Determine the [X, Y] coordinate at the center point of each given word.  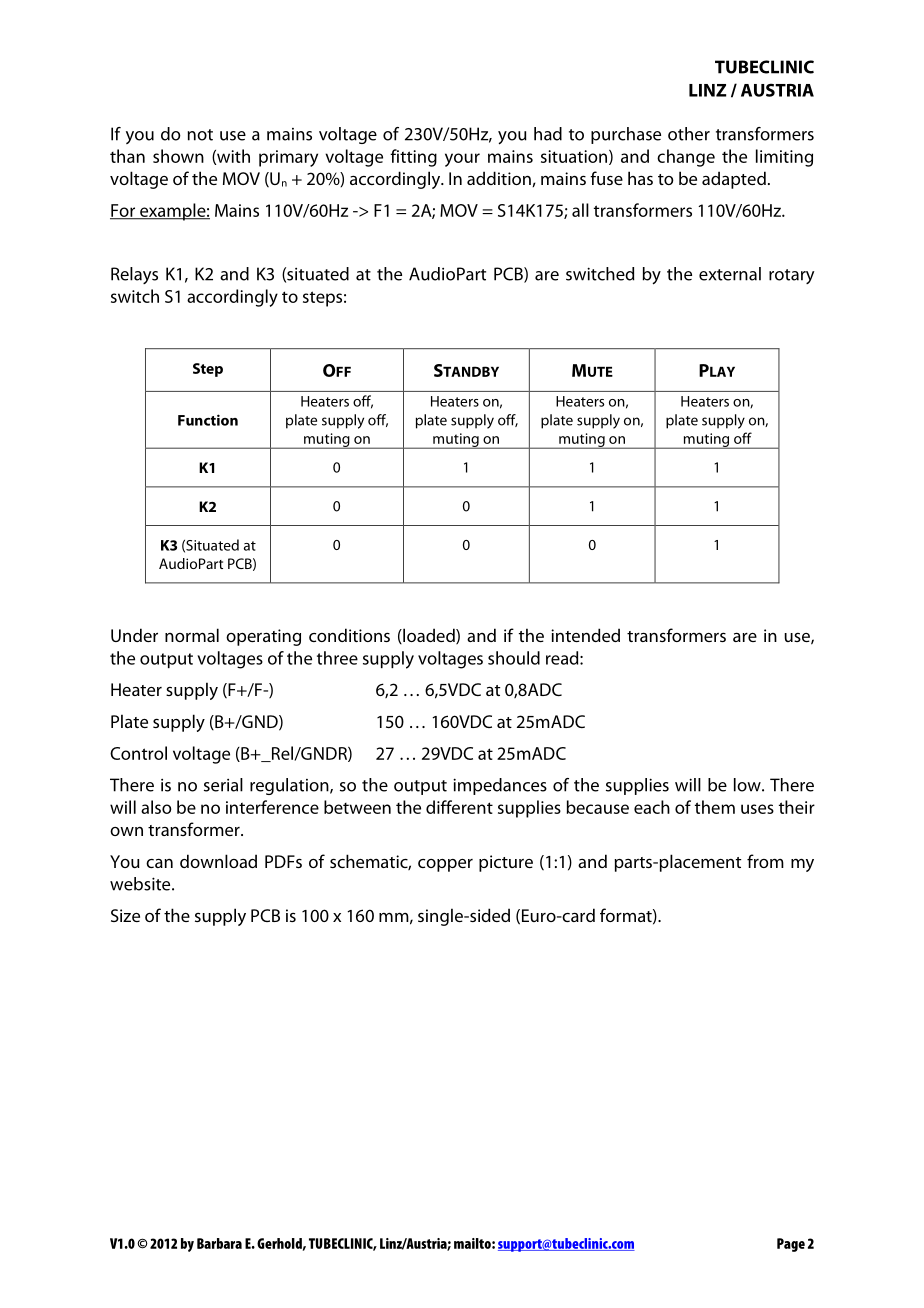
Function [208, 420]
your [462, 160]
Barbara [219, 1243]
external [730, 274]
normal [192, 635]
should [514, 658]
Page [791, 1245]
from [765, 861]
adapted [734, 180]
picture [506, 863]
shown [178, 156]
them [715, 807]
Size [125, 915]
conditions [349, 635]
